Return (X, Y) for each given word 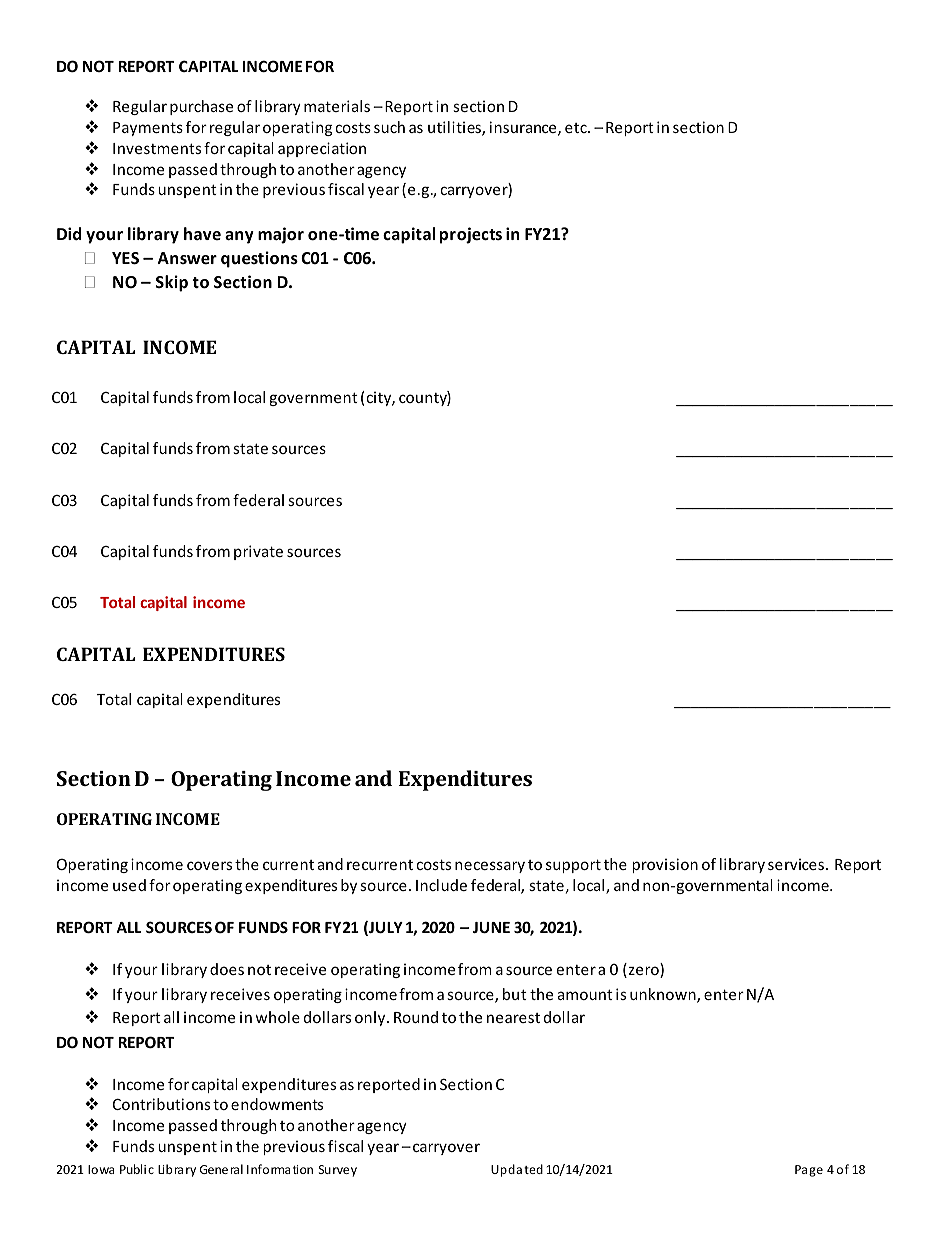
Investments (157, 148)
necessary (490, 867)
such (389, 127)
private (258, 552)
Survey (338, 1171)
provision (665, 865)
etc (577, 128)
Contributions (161, 1104)
